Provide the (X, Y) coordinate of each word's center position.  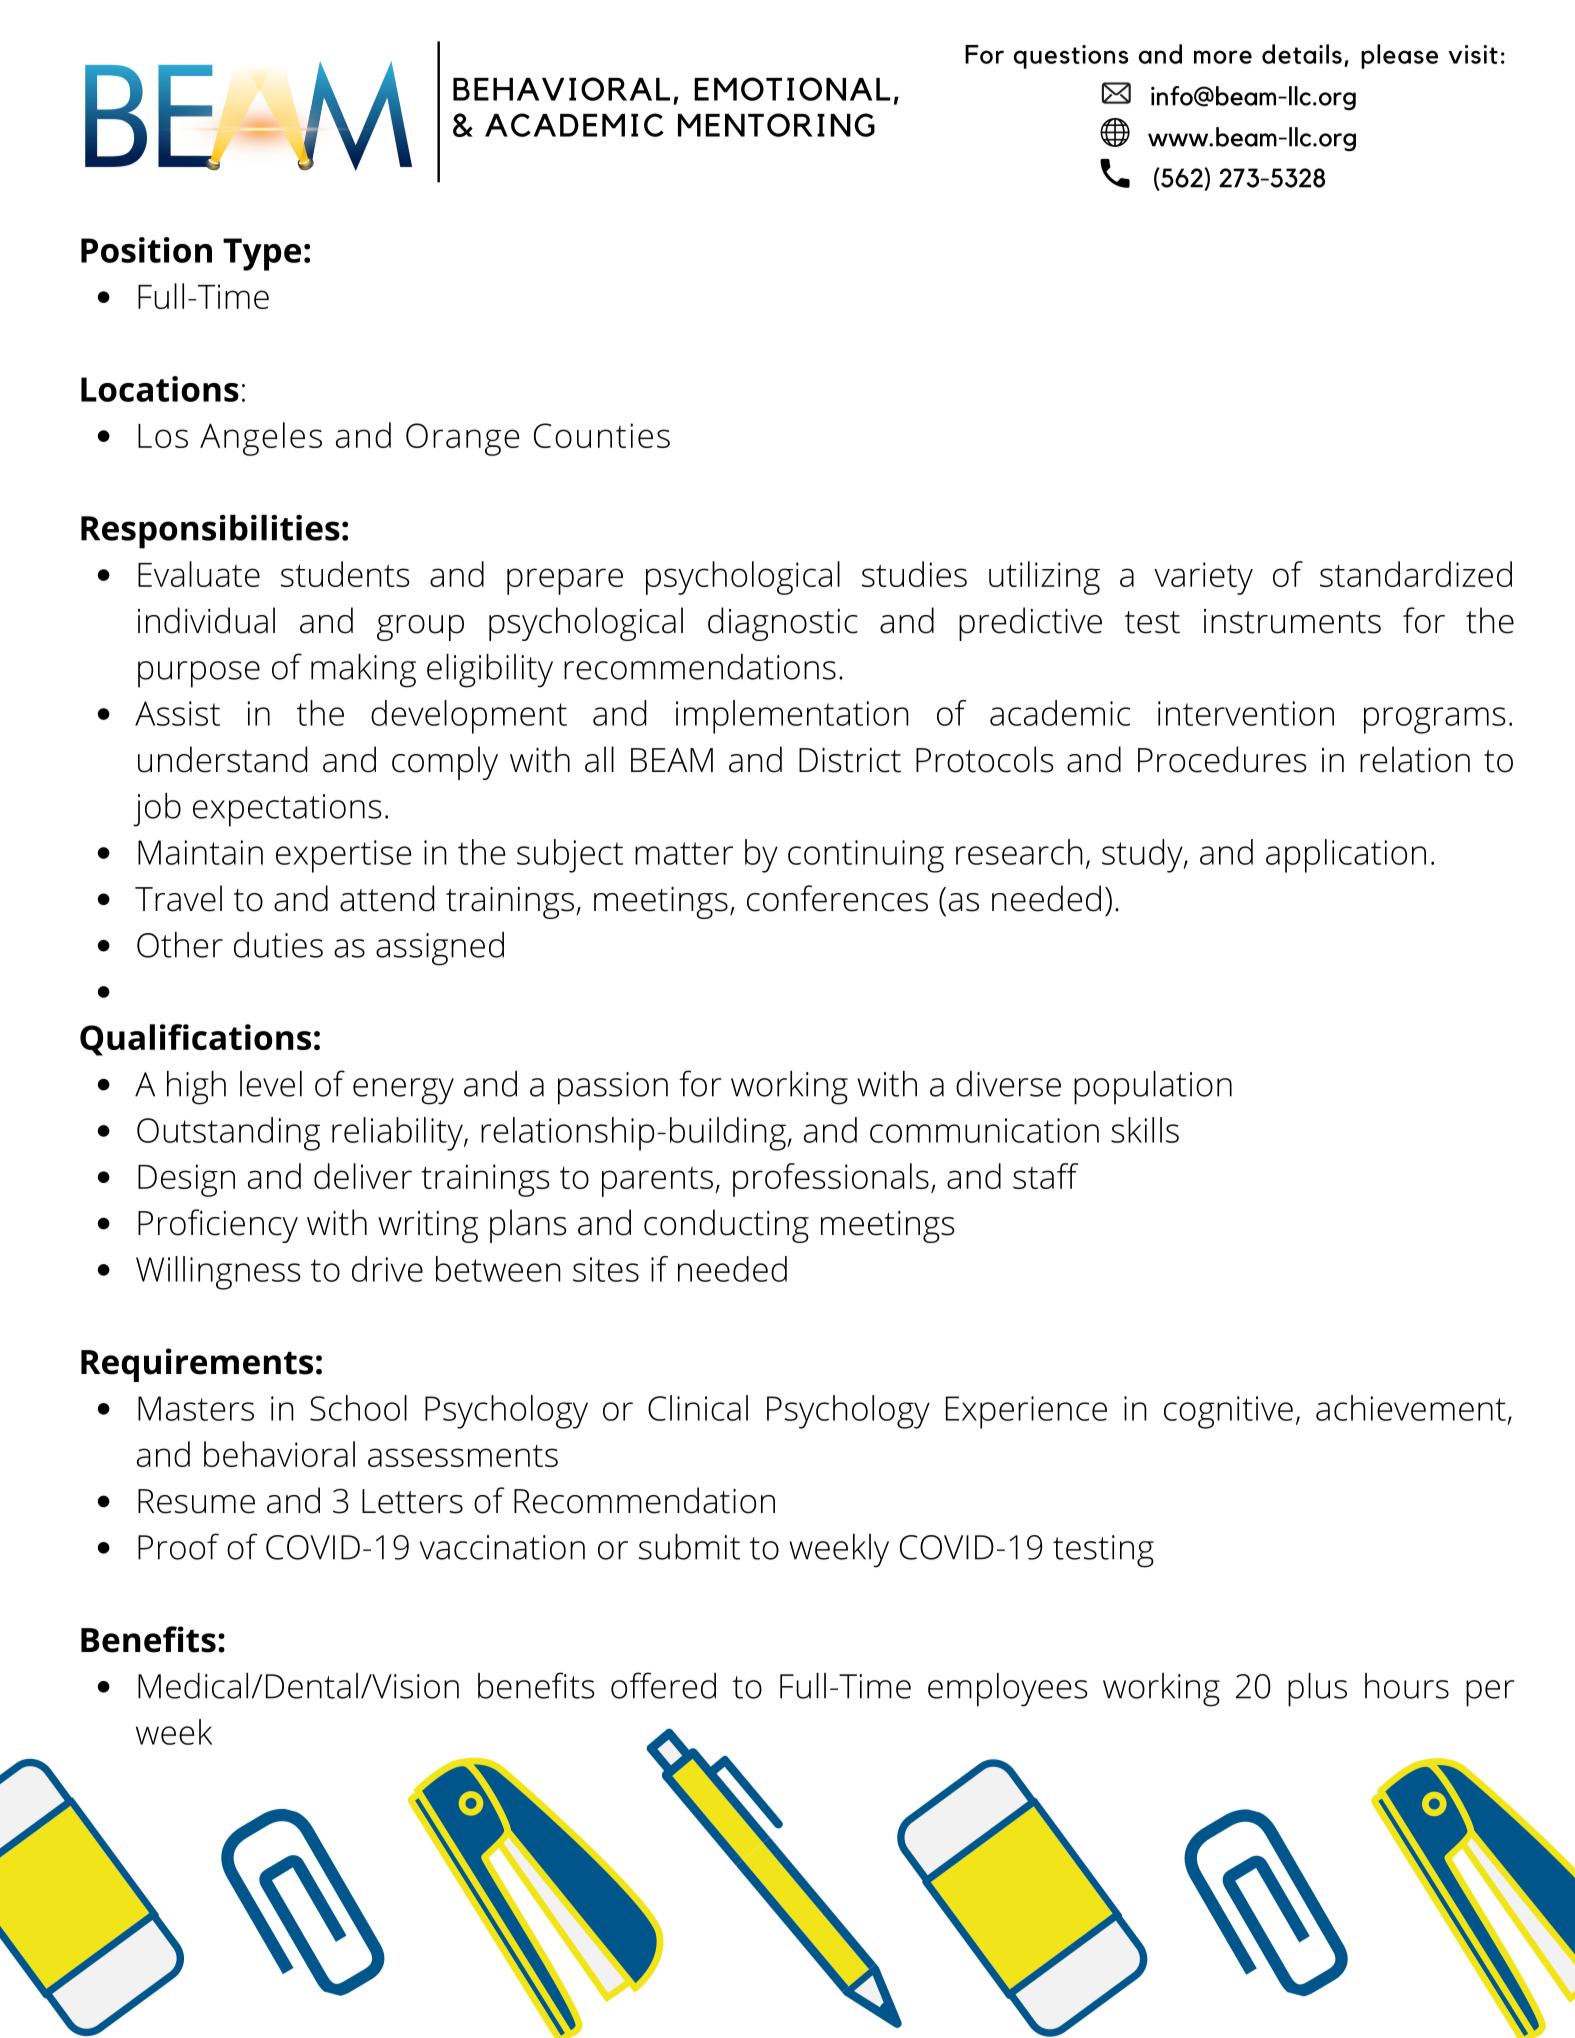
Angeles (261, 439)
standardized (1416, 574)
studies (914, 574)
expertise (343, 856)
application (1346, 856)
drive (387, 1269)
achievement (1411, 1408)
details (1302, 54)
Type (262, 254)
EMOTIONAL (792, 89)
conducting (726, 1226)
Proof (178, 1546)
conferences (837, 898)
